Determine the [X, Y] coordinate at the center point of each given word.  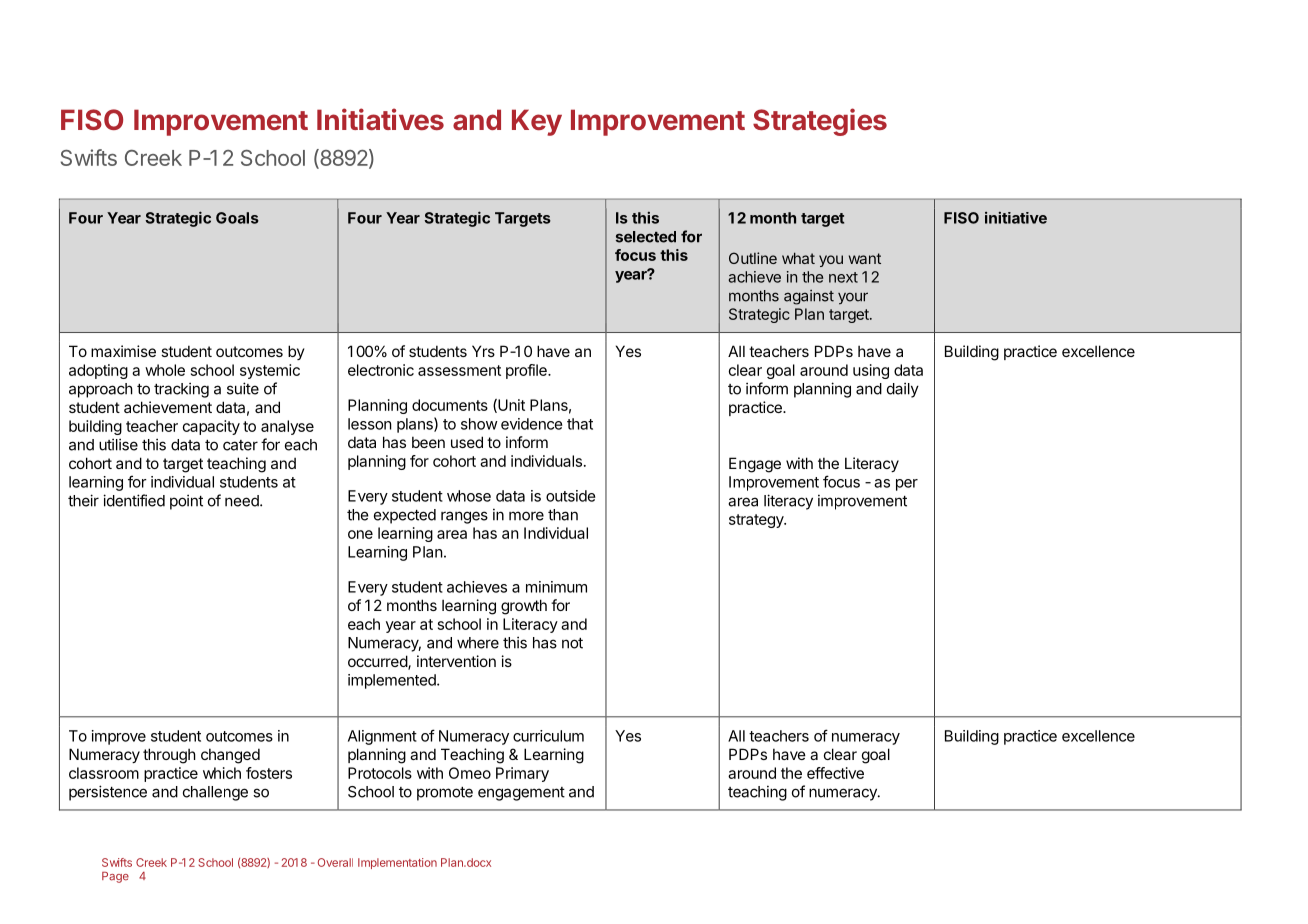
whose [469, 496]
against [809, 297]
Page [115, 877]
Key [537, 122]
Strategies [820, 122]
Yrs [483, 351]
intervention [456, 661]
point [186, 502]
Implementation [397, 863]
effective [835, 773]
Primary [522, 774]
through [169, 756]
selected [646, 237]
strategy [757, 521]
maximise [123, 351]
